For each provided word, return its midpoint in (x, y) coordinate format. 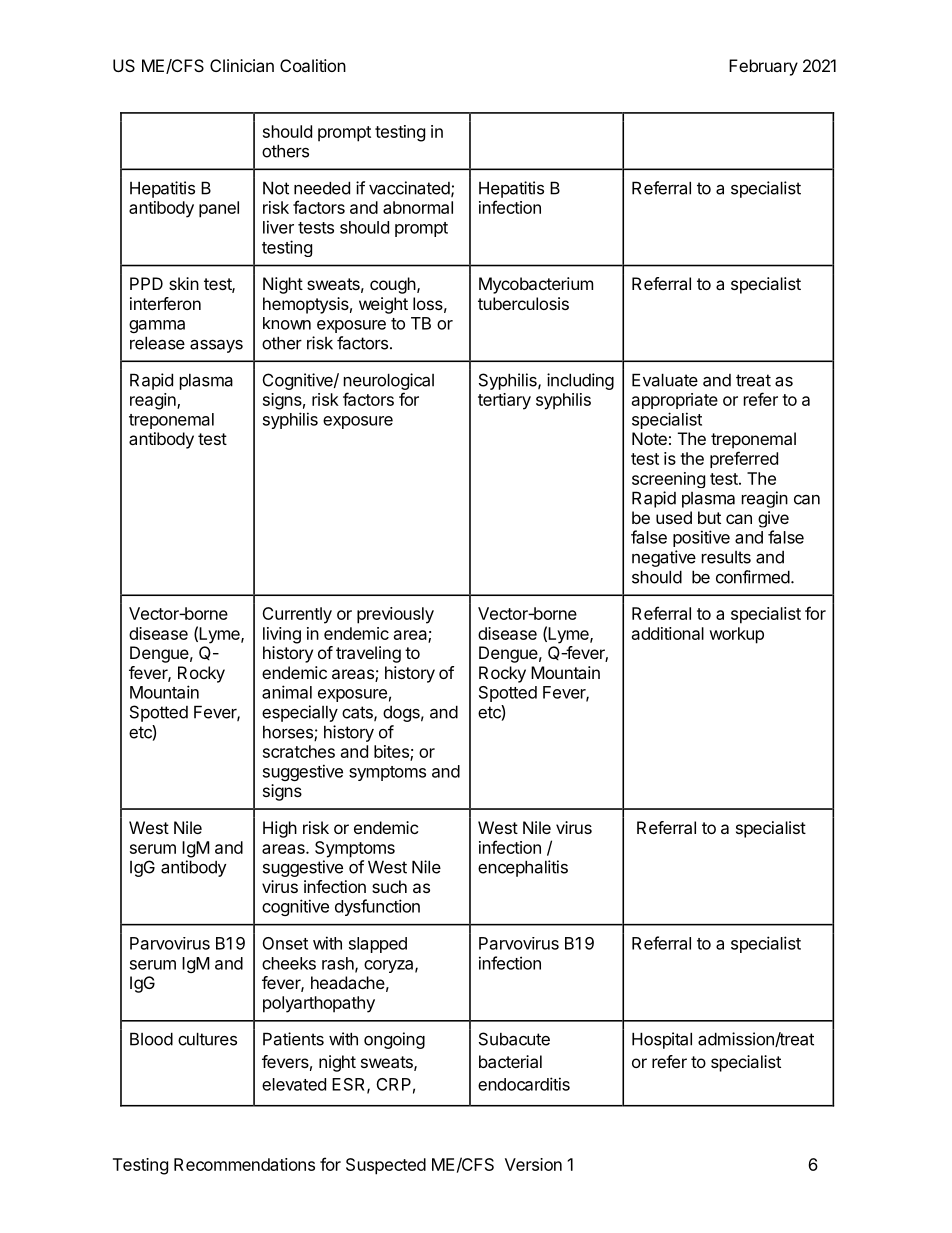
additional (668, 633)
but (709, 517)
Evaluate (665, 380)
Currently (297, 615)
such (389, 886)
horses (289, 733)
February (763, 67)
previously (395, 615)
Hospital (662, 1040)
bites (392, 752)
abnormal (418, 207)
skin (184, 283)
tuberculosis (523, 303)
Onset (285, 943)
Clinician (242, 65)
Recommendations (244, 1164)
